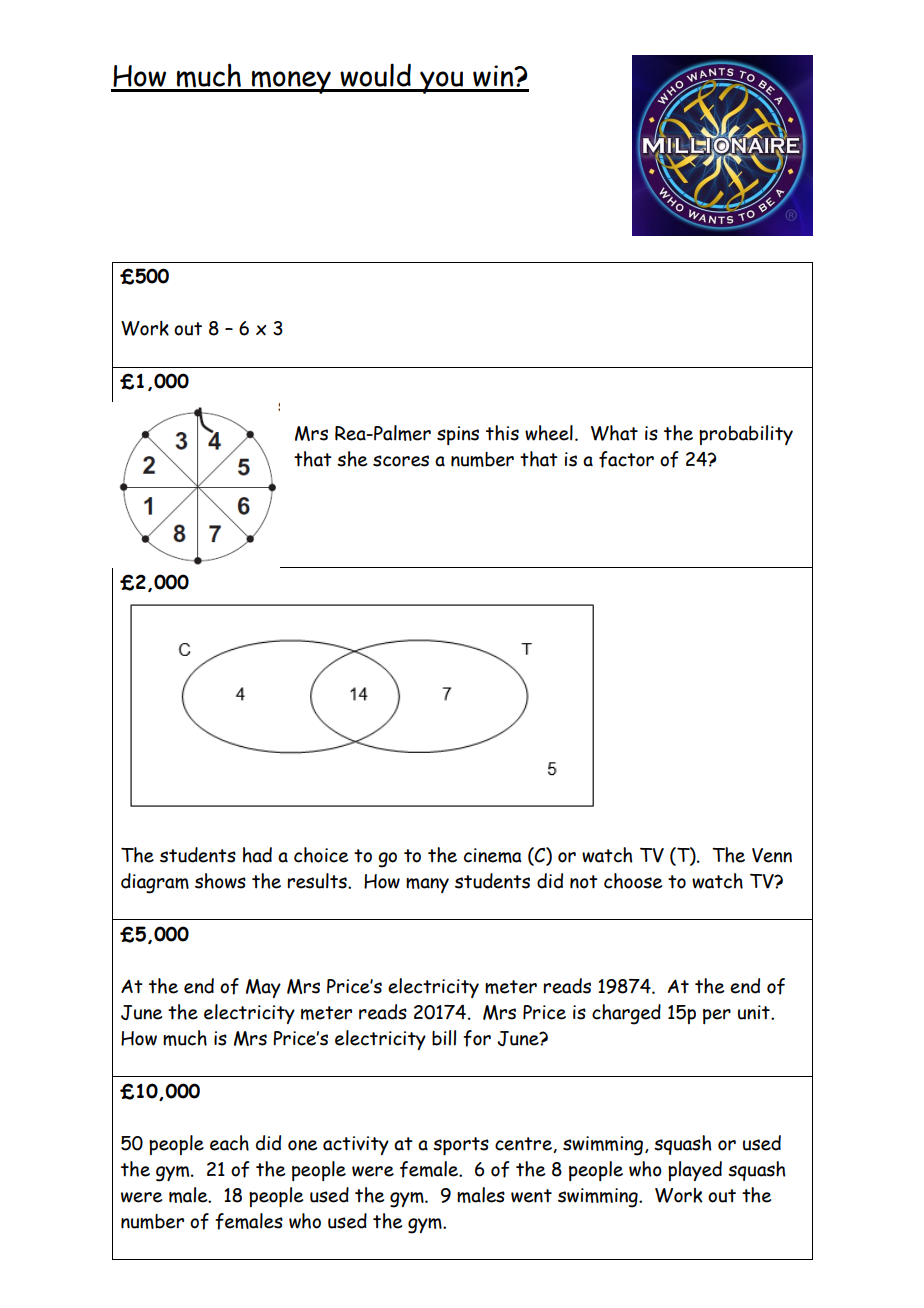 Image resolution: width=924 pixels, height=1308 pixels. Describe the element at coordinates (441, 82) in the screenshot. I see `you` at that location.
